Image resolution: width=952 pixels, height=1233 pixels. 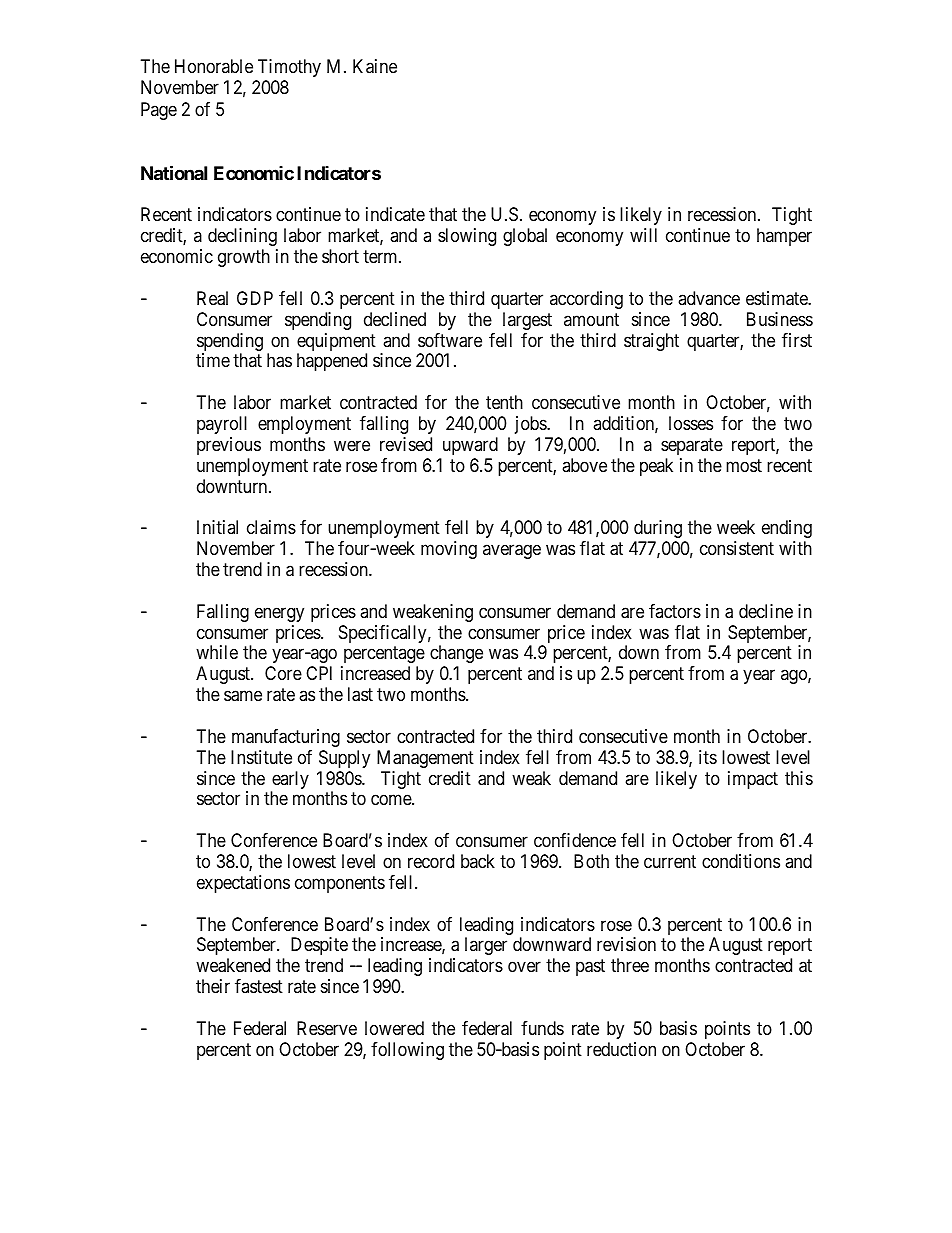 I want to click on reduction, so click(x=621, y=1049).
